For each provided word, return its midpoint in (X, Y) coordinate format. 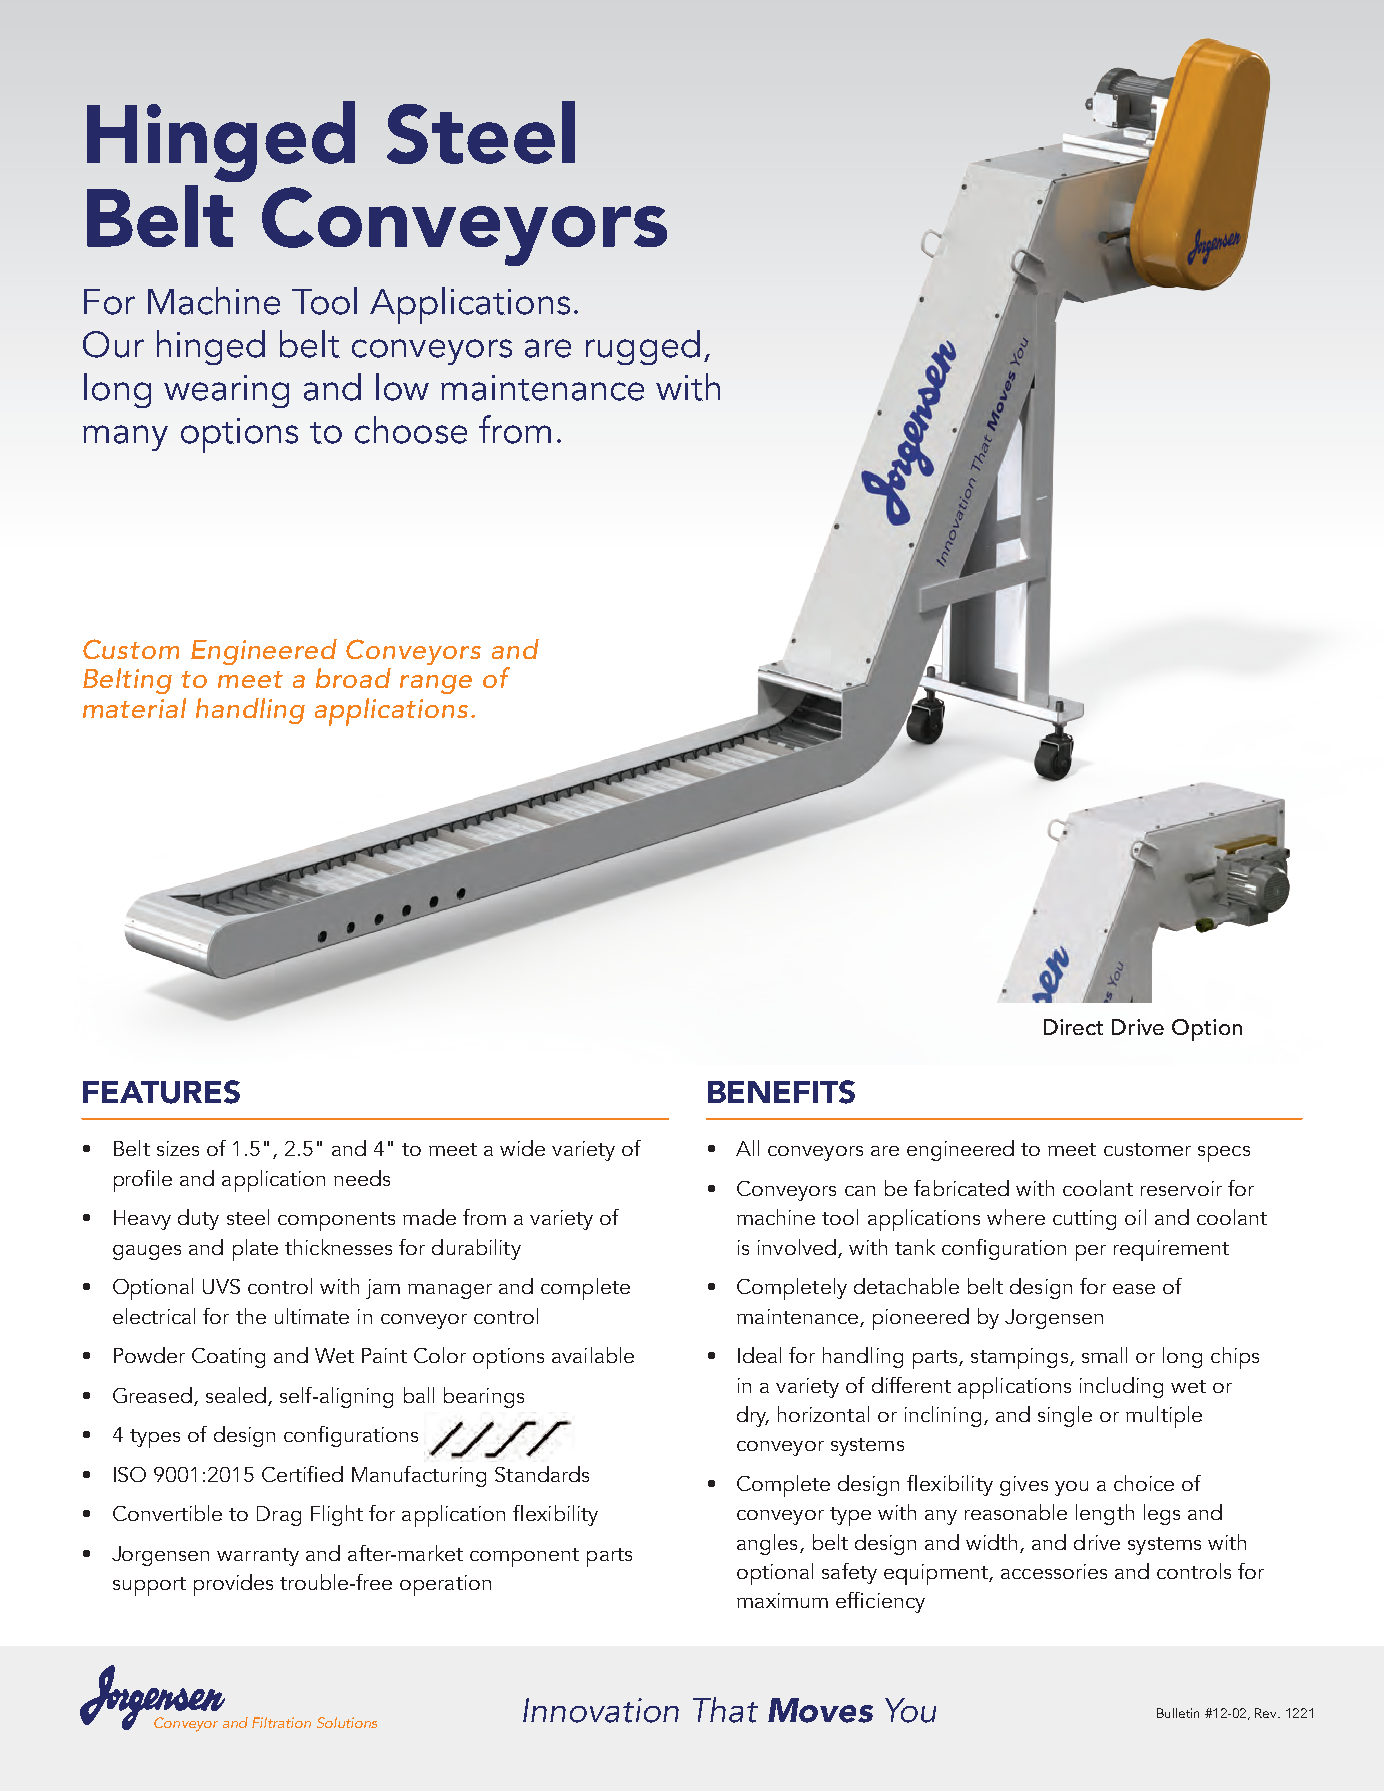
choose (411, 430)
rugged (643, 347)
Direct (1073, 1027)
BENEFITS (781, 1092)
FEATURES (161, 1092)
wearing (226, 391)
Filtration (281, 1722)
